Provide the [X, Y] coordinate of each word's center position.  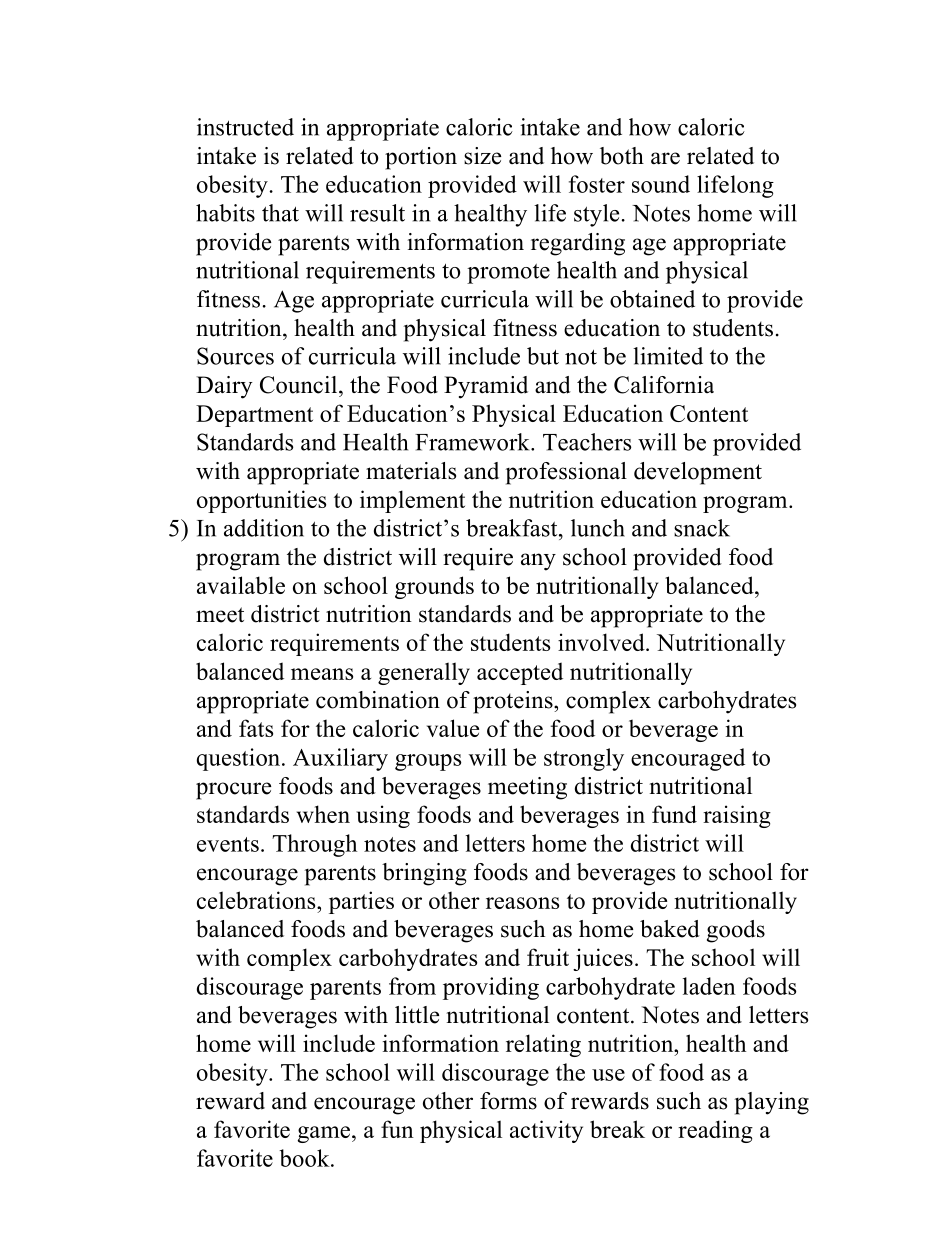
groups [428, 762]
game [324, 1134]
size [482, 156]
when [323, 814]
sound [661, 184]
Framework [473, 442]
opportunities [261, 501]
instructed [245, 127]
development [698, 473]
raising [737, 816]
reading [715, 1131]
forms [508, 1101]
